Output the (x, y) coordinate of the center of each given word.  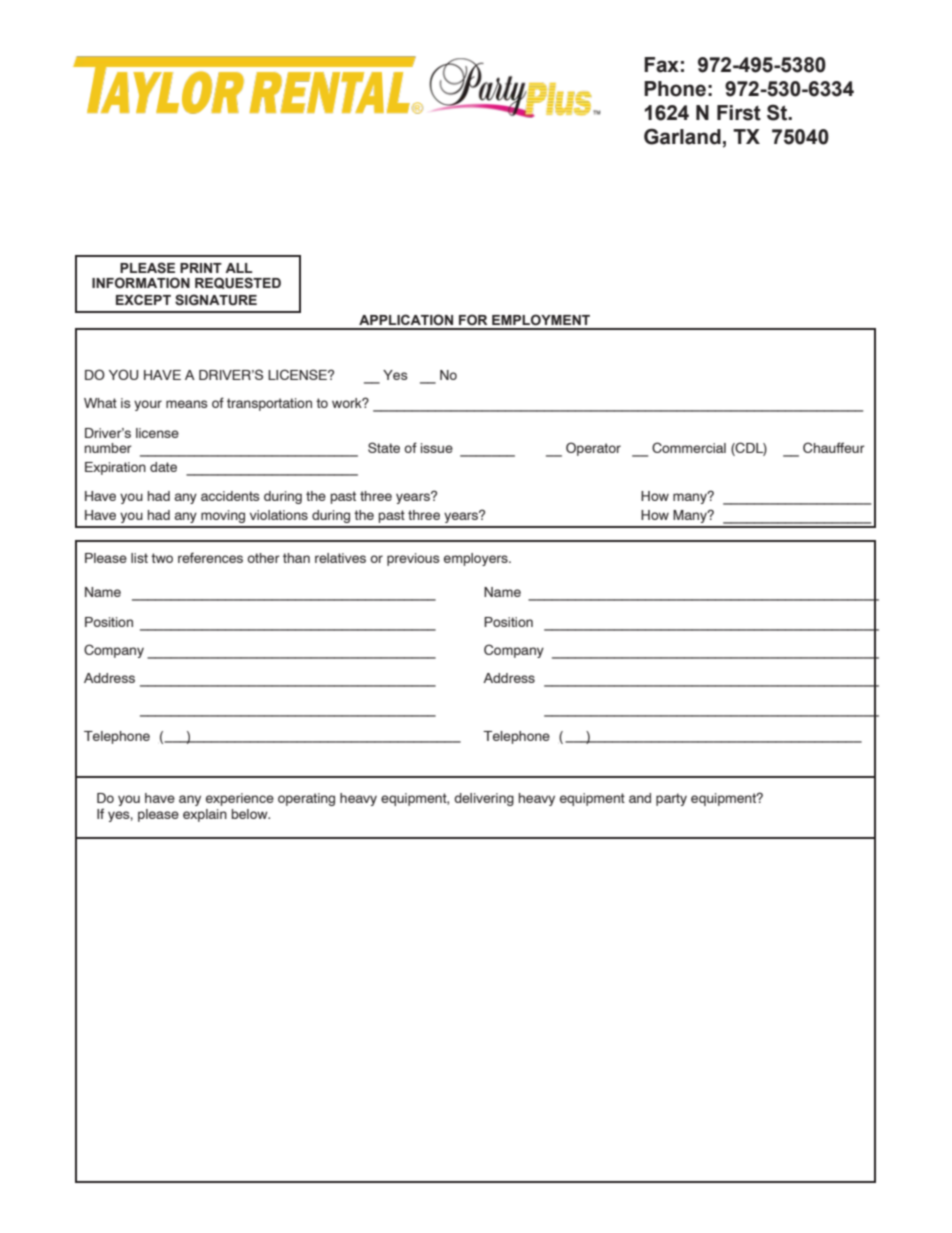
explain (205, 815)
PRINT (201, 268)
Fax (661, 65)
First (739, 113)
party (671, 799)
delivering (484, 799)
